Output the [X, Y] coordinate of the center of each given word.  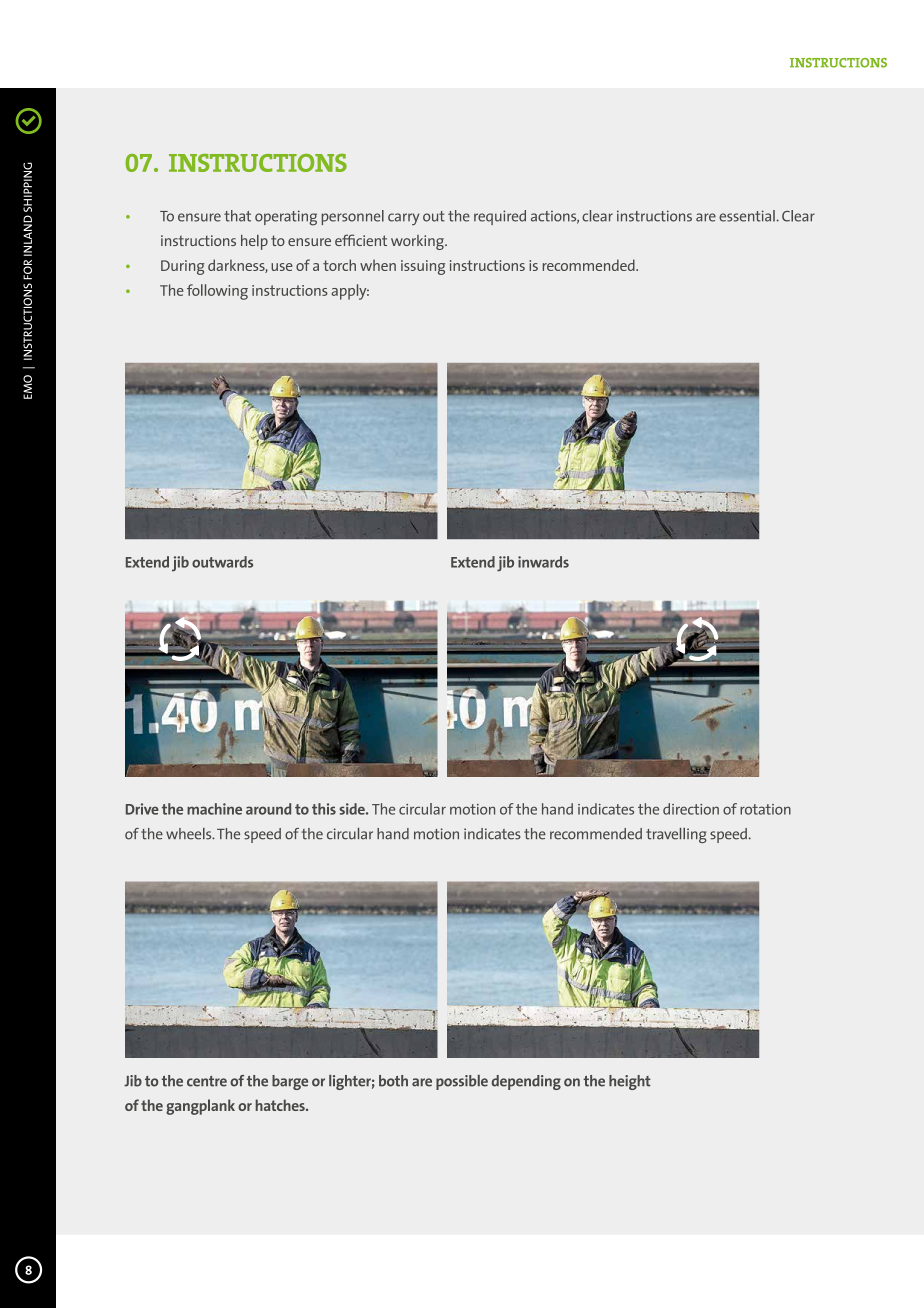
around [268, 809]
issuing [423, 267]
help [254, 242]
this [324, 809]
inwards [543, 562]
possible [462, 1082]
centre [207, 1081]
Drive [142, 809]
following [217, 292]
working [418, 242]
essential [748, 216]
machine [214, 809]
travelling [676, 835]
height [630, 1082]
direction [691, 809]
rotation [765, 809]
